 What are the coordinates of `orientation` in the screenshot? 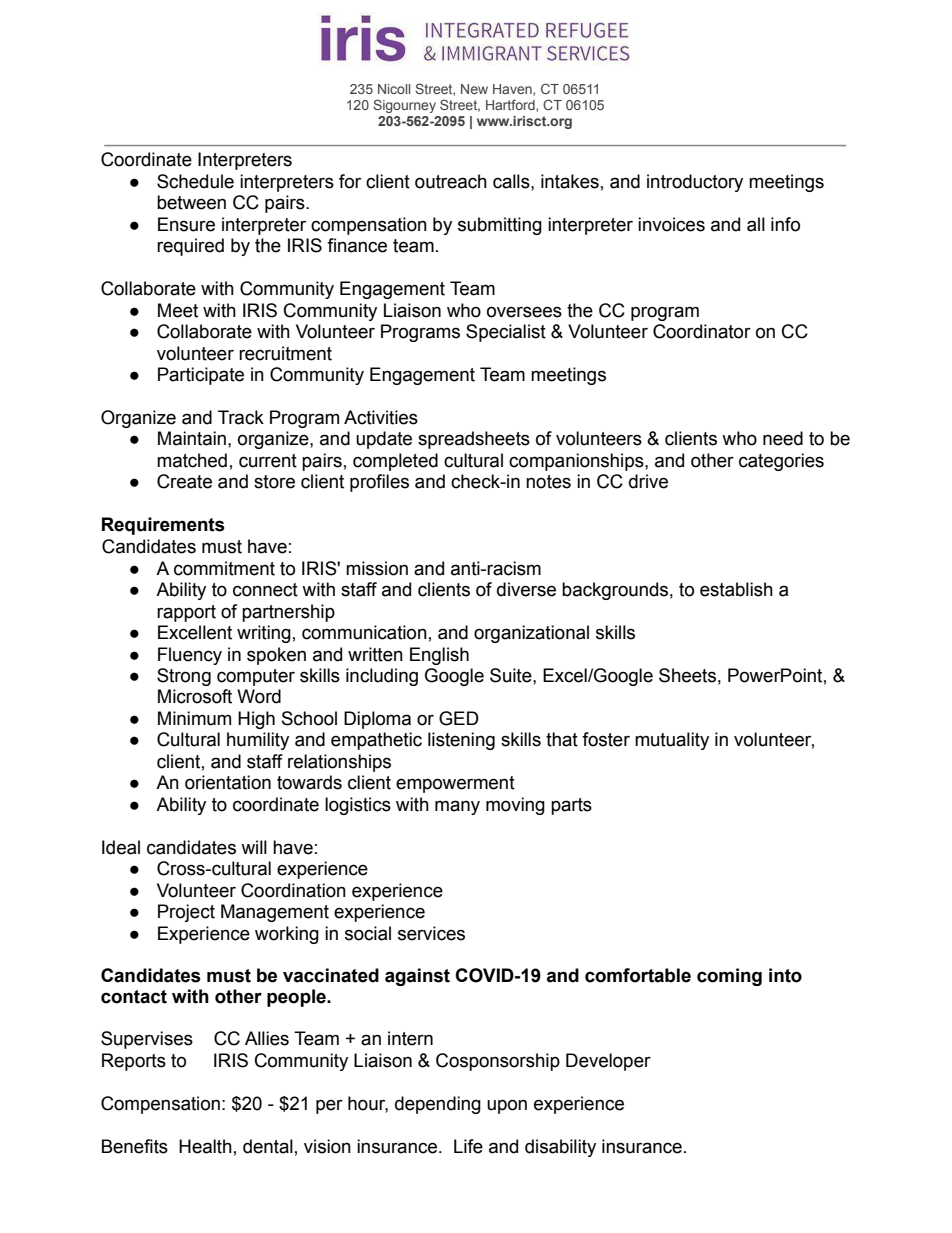 It's located at (228, 782).
